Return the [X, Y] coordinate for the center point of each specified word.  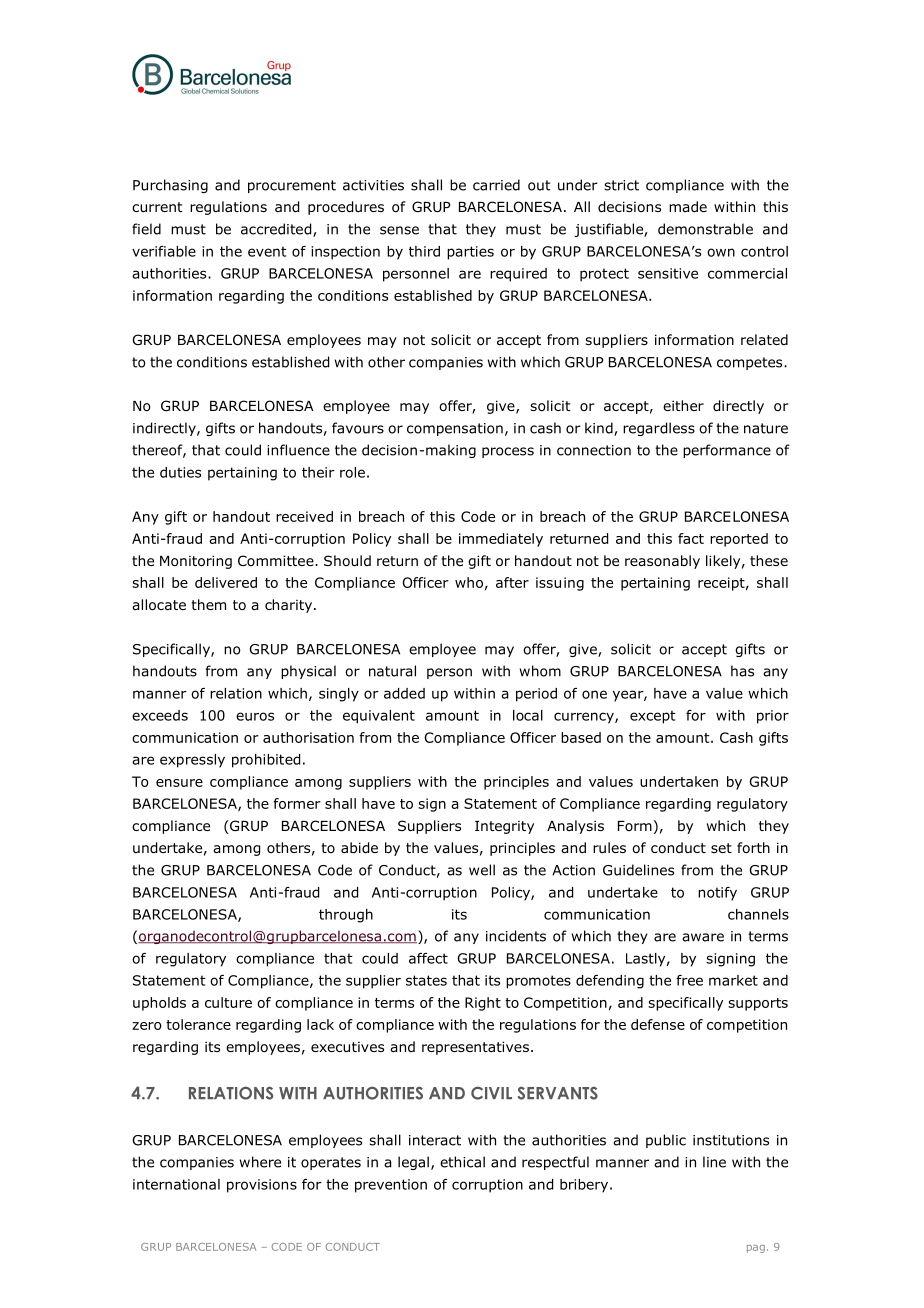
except [653, 717]
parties [470, 253]
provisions [262, 1186]
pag [756, 1249]
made [688, 206]
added [404, 693]
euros [255, 716]
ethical [462, 1162]
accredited [277, 230]
